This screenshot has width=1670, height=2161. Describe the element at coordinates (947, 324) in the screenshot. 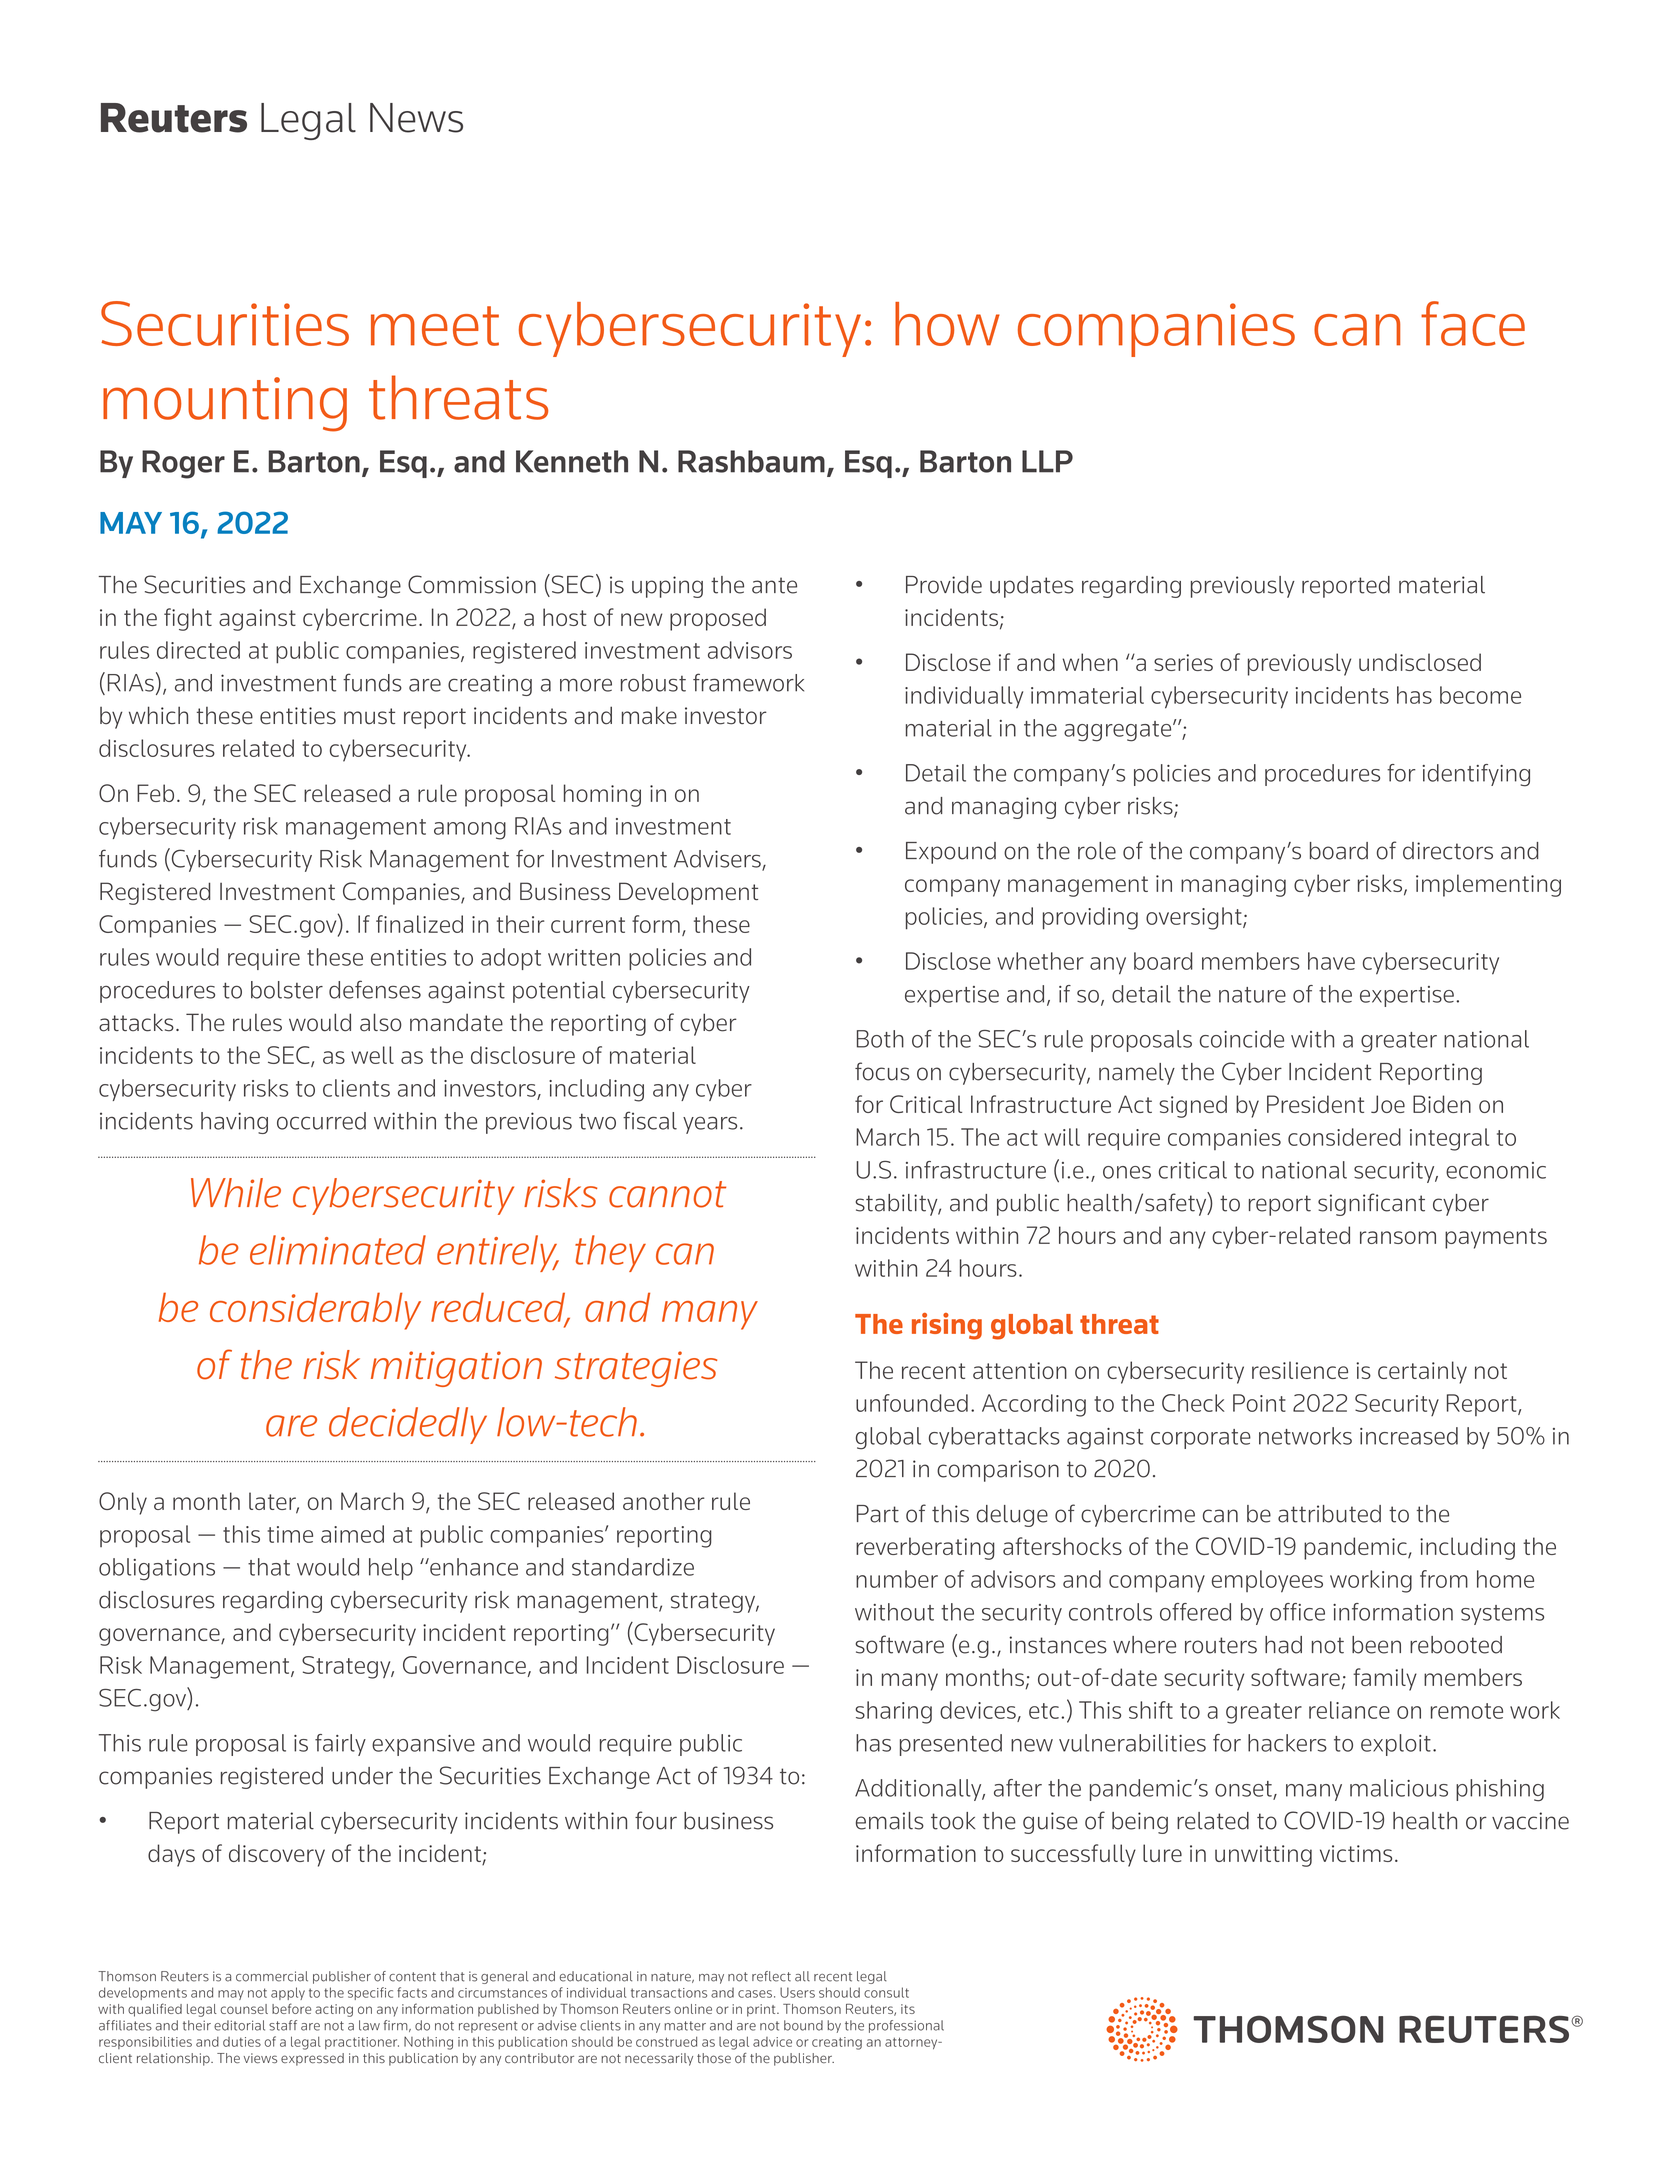

I see `how` at that location.
